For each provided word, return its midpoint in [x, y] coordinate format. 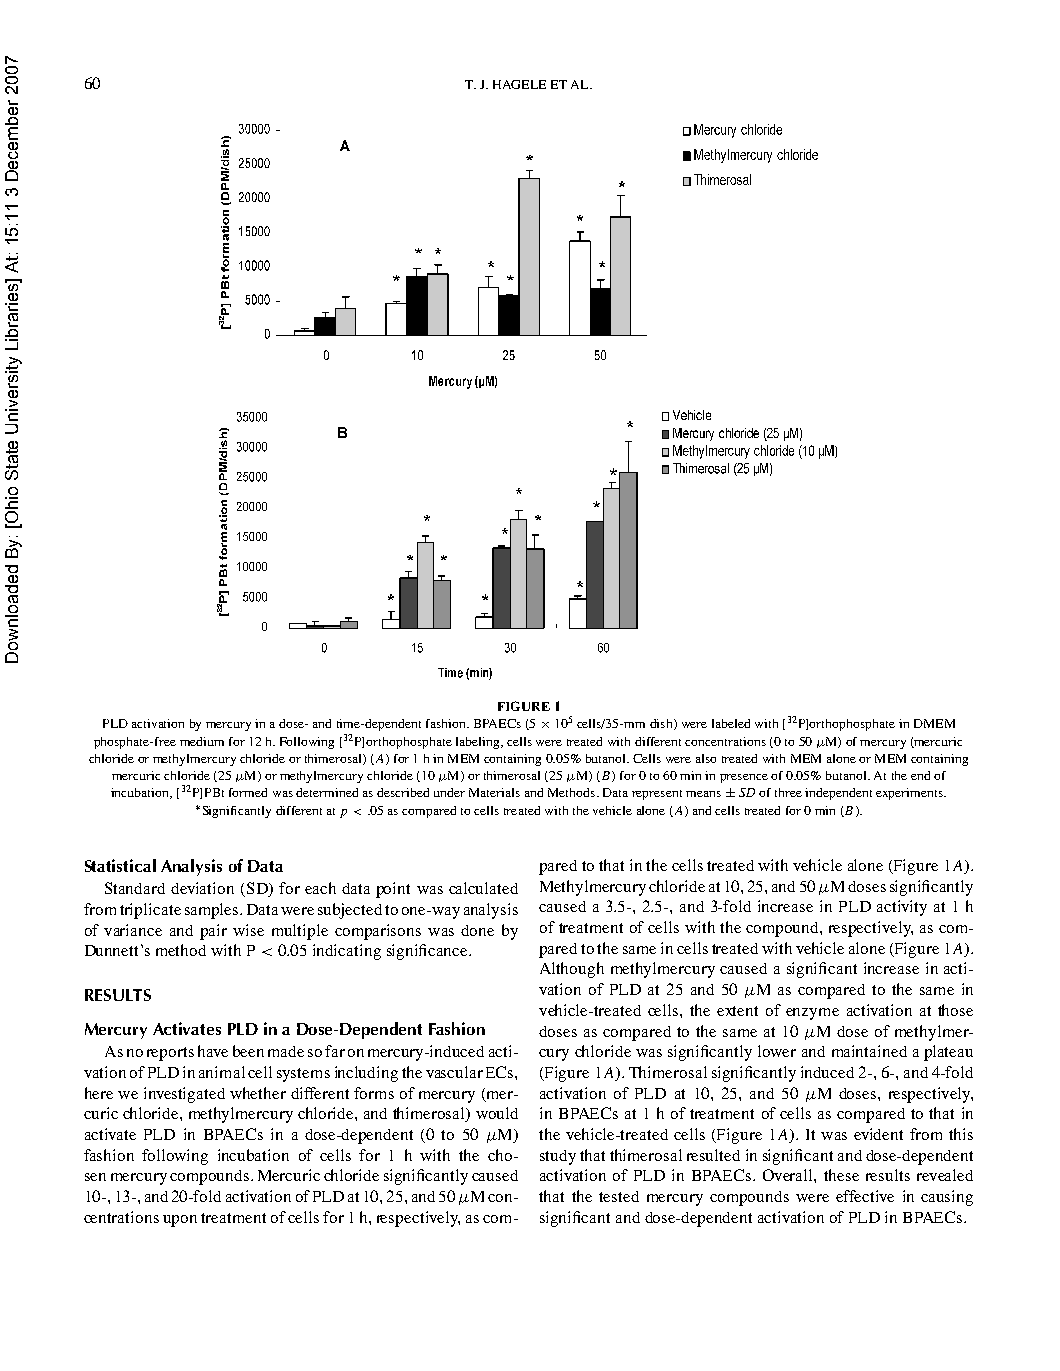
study [558, 1157]
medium [202, 741]
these [841, 1175]
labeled [731, 723]
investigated [184, 1095]
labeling [479, 743]
